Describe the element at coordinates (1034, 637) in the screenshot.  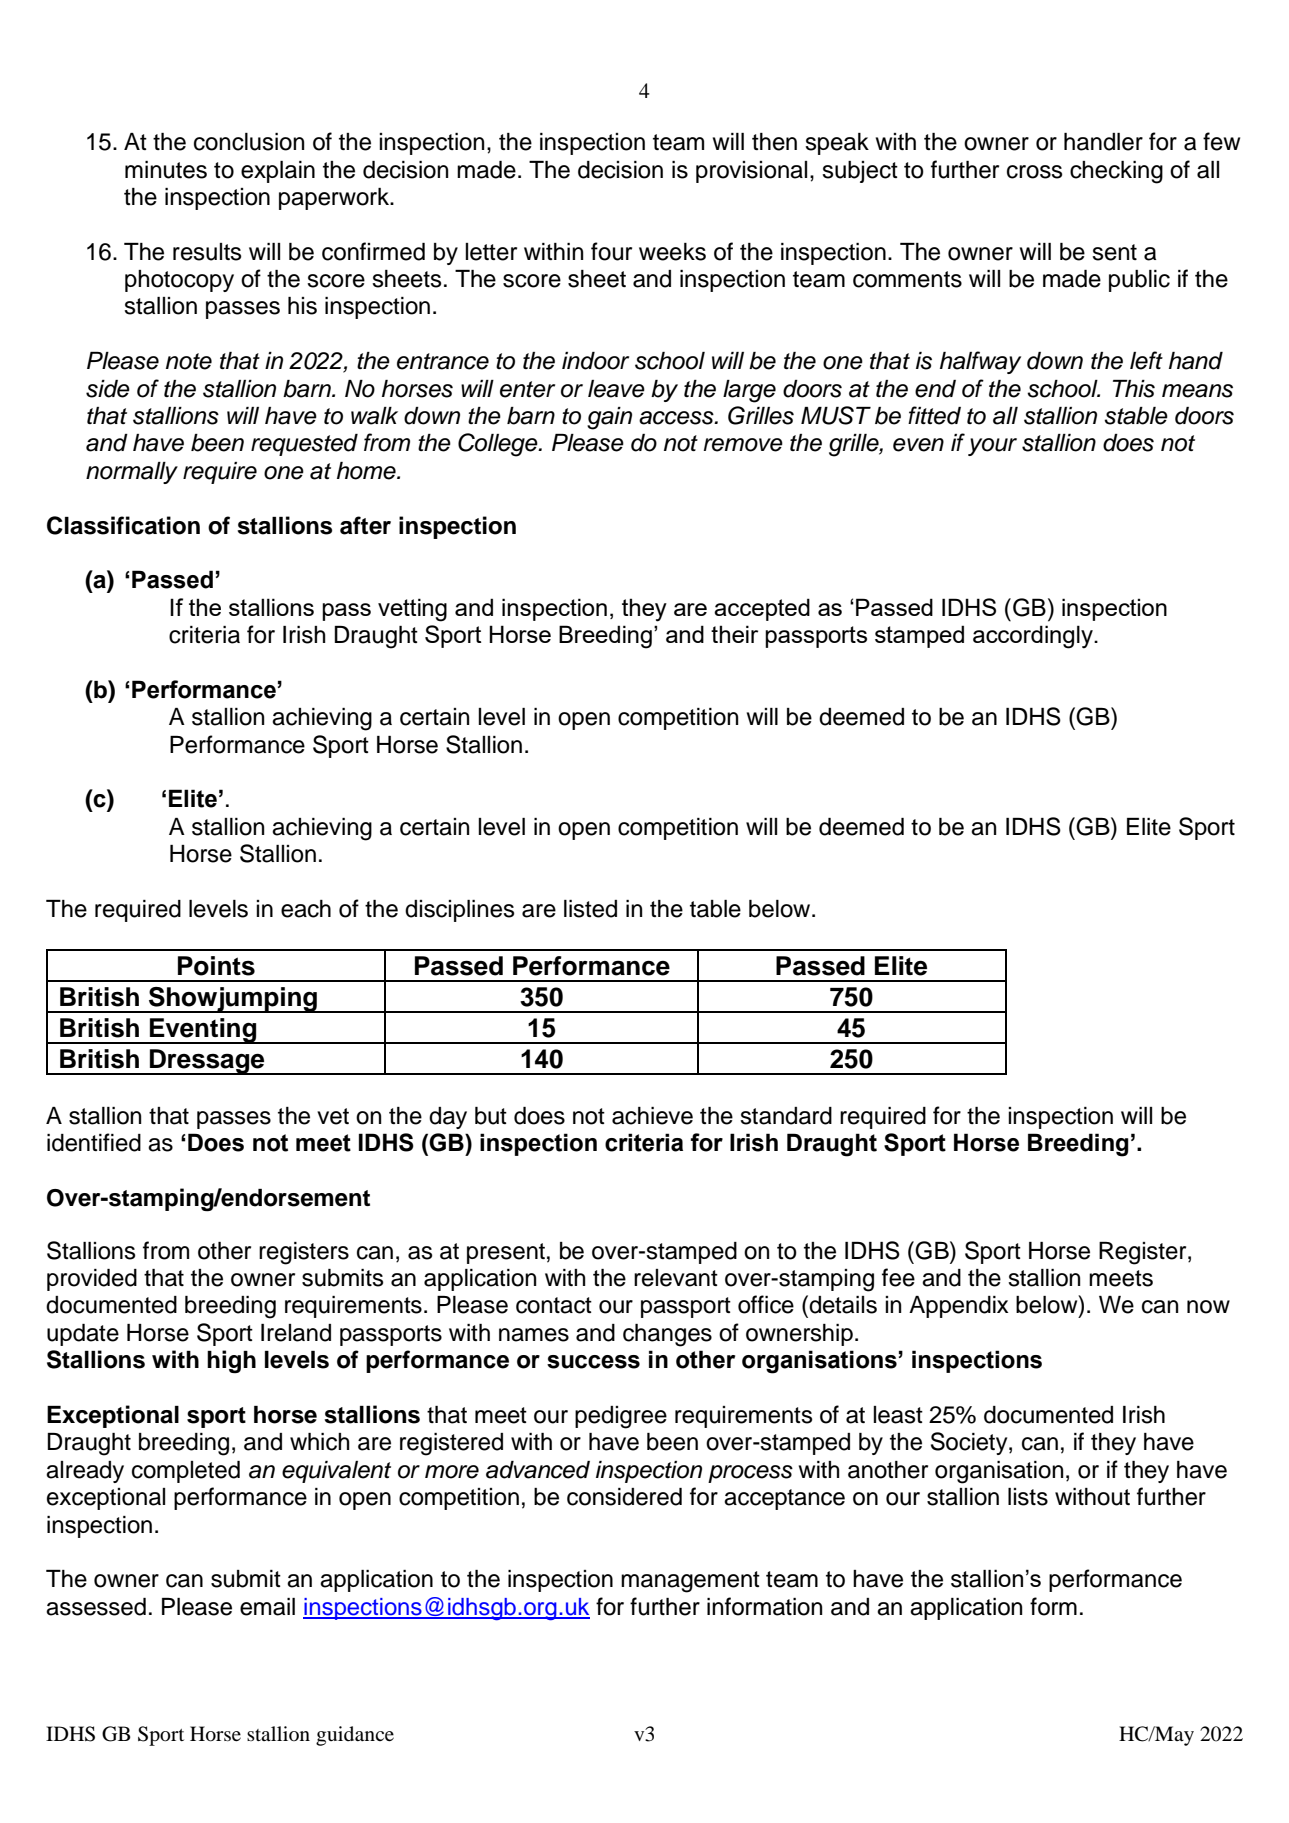
I see `accordingly` at that location.
